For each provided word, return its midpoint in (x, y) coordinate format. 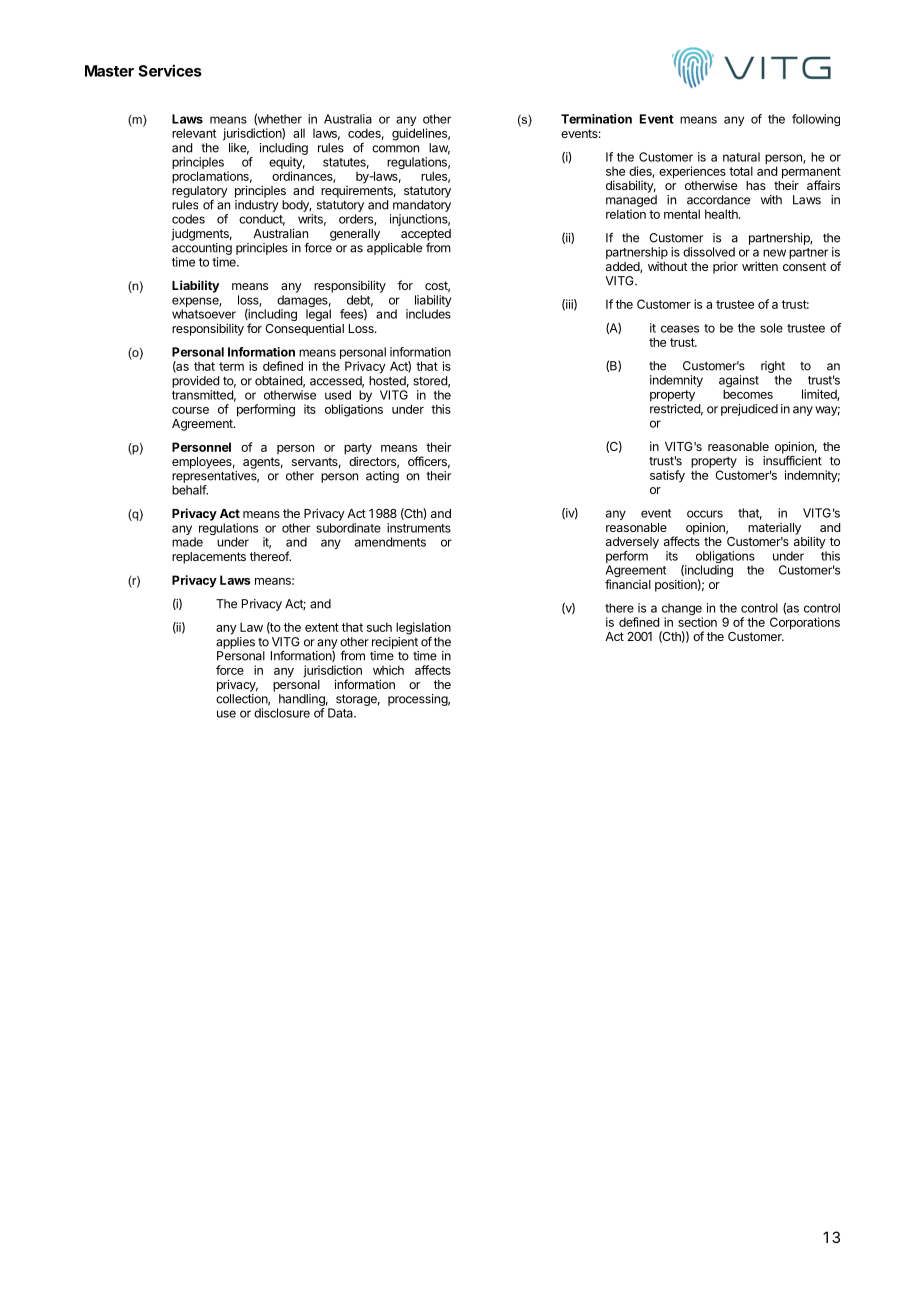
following (816, 120)
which (388, 670)
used (338, 395)
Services (170, 70)
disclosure (282, 713)
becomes (748, 394)
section (697, 622)
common (395, 149)
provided (195, 382)
